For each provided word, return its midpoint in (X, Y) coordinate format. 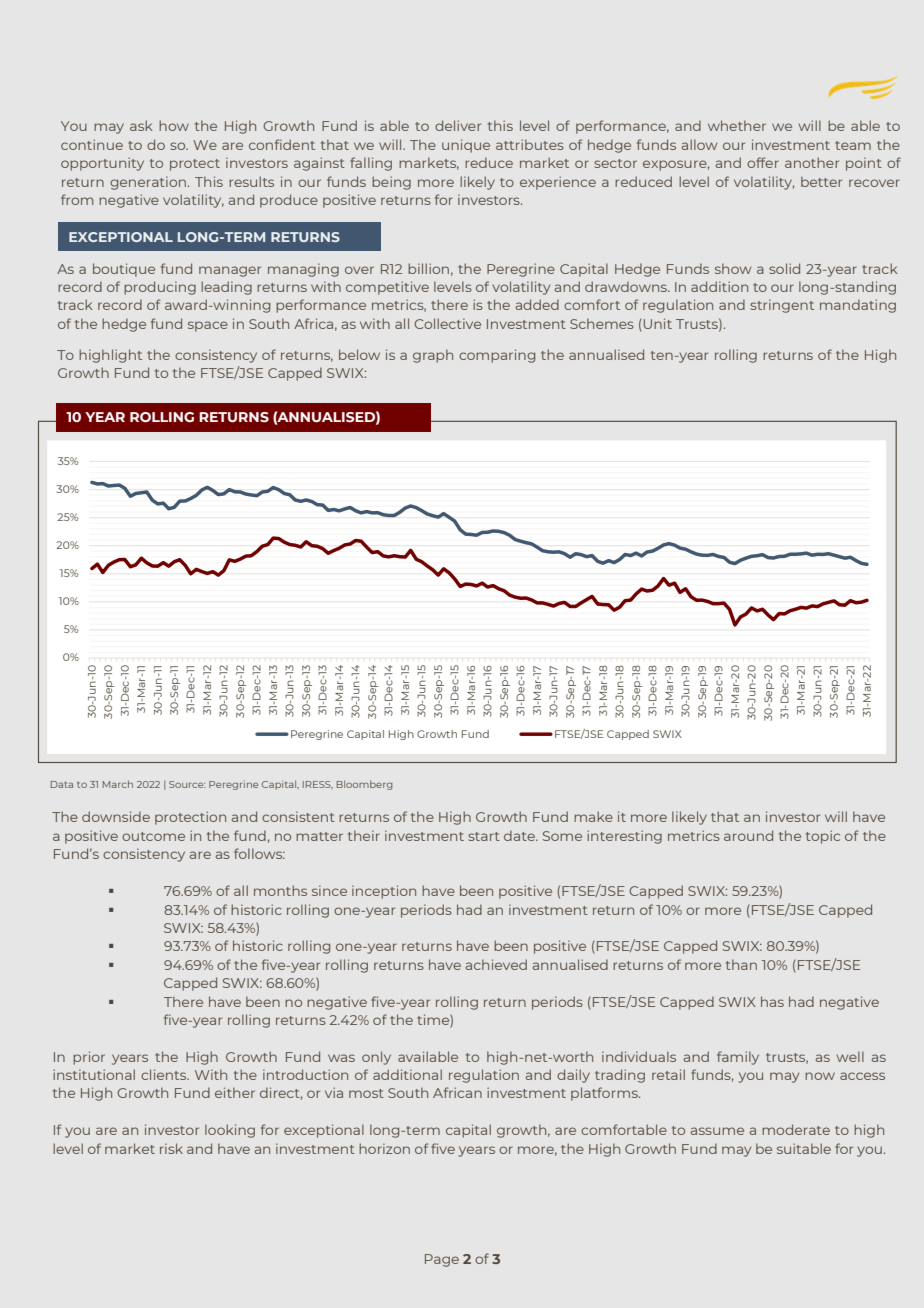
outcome (153, 836)
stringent (782, 306)
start (484, 836)
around (748, 835)
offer (763, 162)
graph (433, 356)
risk (171, 1148)
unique (466, 146)
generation (148, 183)
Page (442, 1260)
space (208, 326)
